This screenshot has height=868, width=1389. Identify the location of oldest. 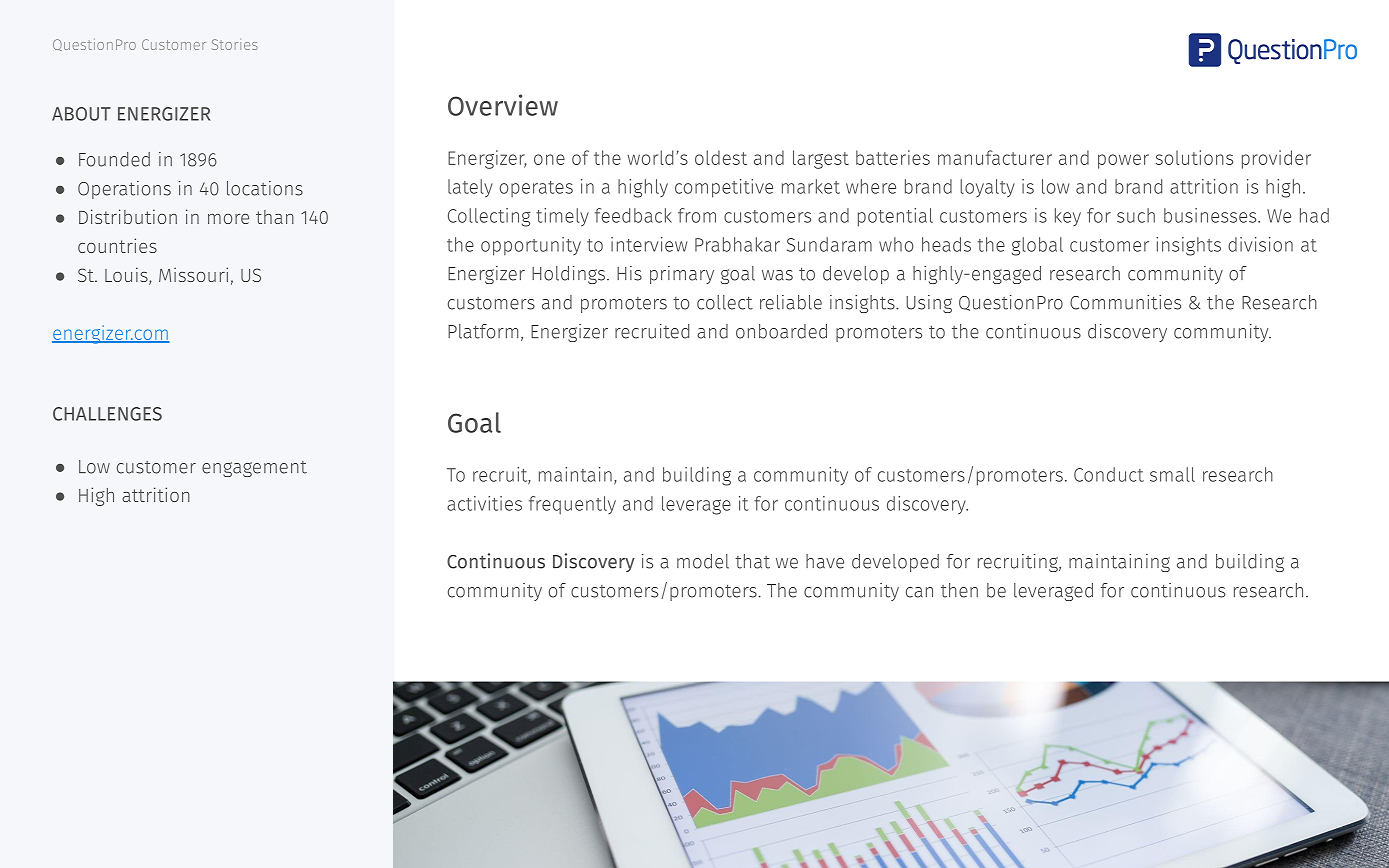
(721, 157).
